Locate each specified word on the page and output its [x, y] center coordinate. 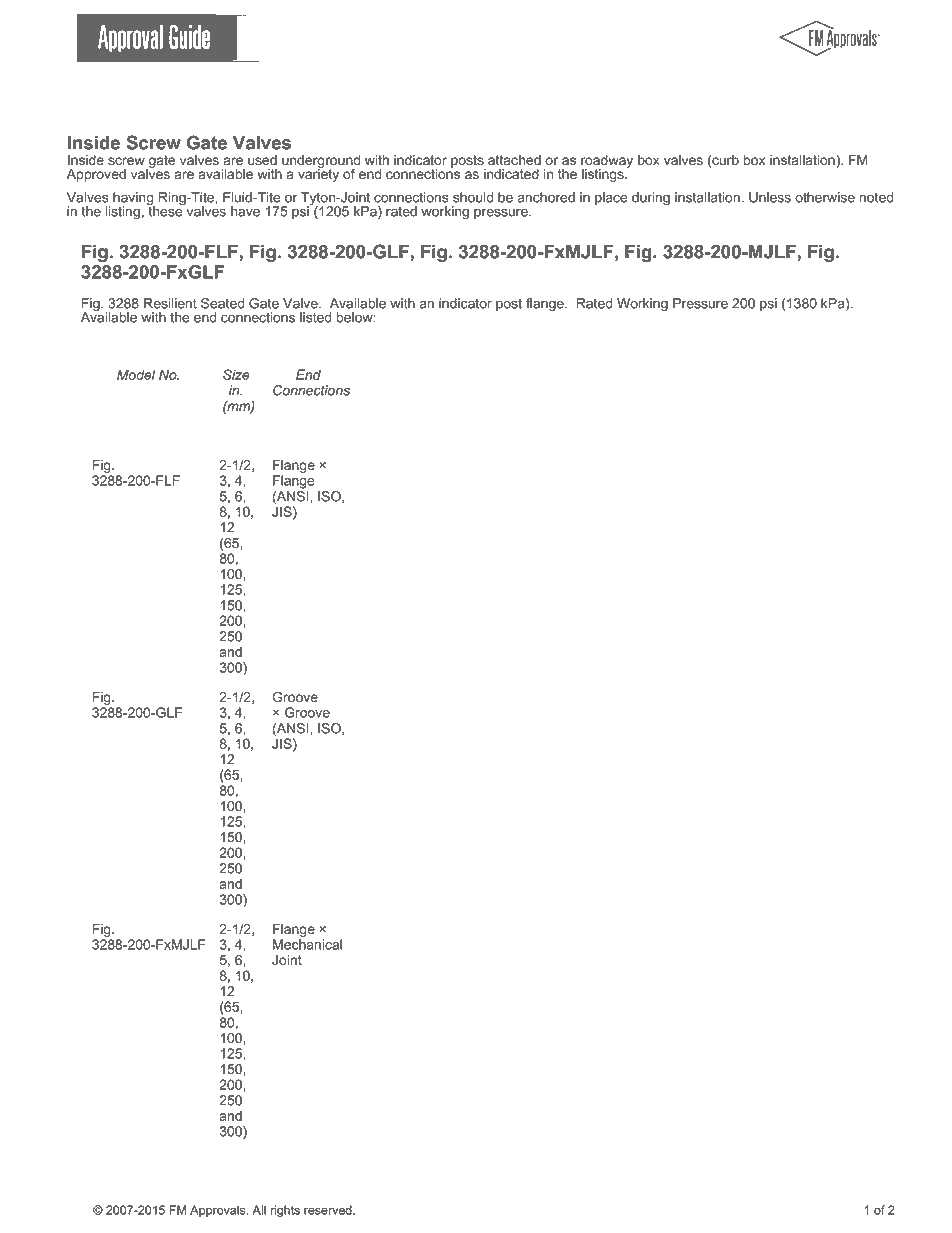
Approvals [219, 1211]
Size [236, 374]
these [166, 210]
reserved [329, 1210]
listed [315, 317]
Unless [770, 197]
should [473, 197]
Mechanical [307, 944]
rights [285, 1211]
